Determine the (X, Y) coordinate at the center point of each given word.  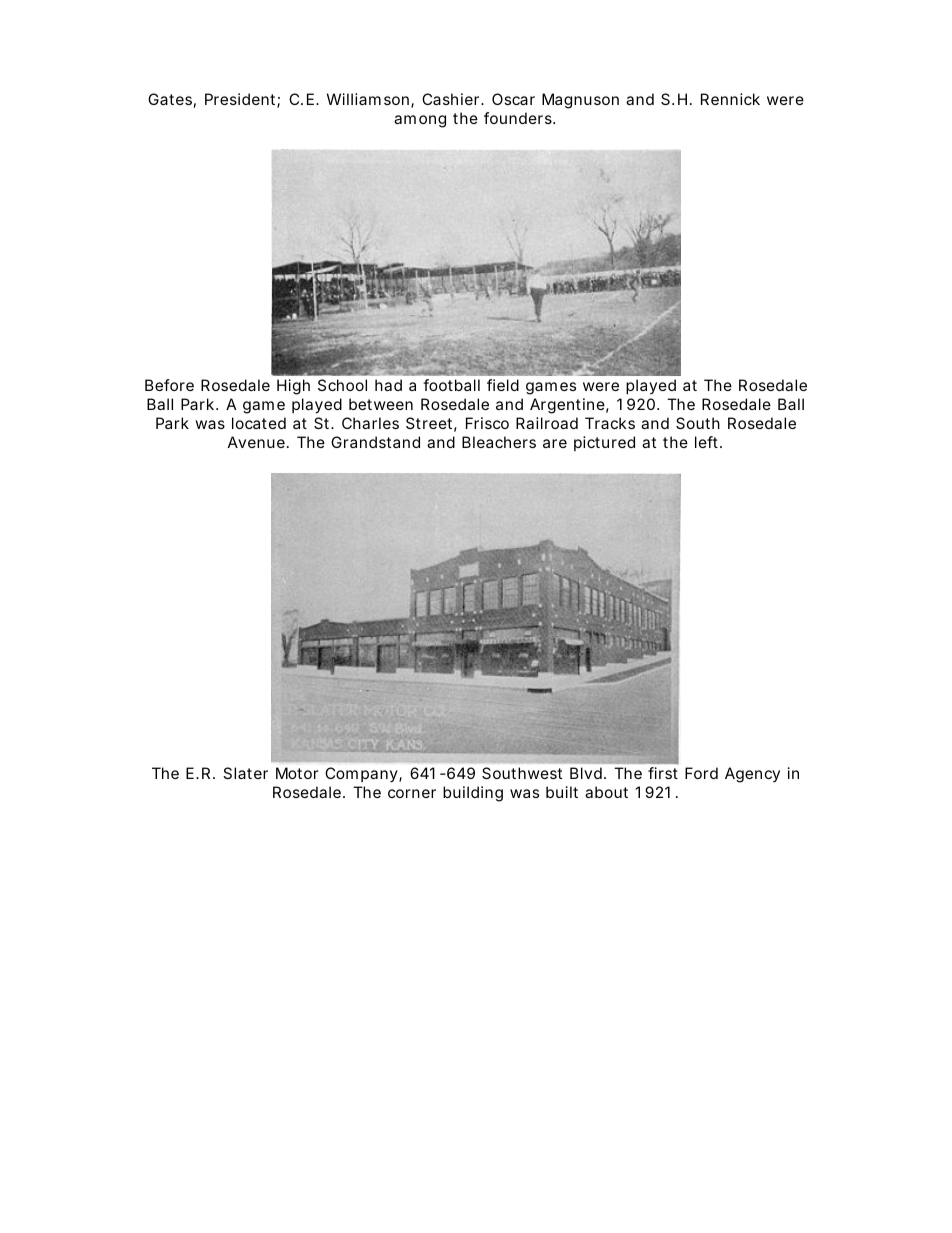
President (241, 100)
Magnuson (580, 101)
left (708, 442)
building (473, 794)
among (420, 121)
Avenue (256, 442)
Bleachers (499, 442)
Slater (245, 773)
